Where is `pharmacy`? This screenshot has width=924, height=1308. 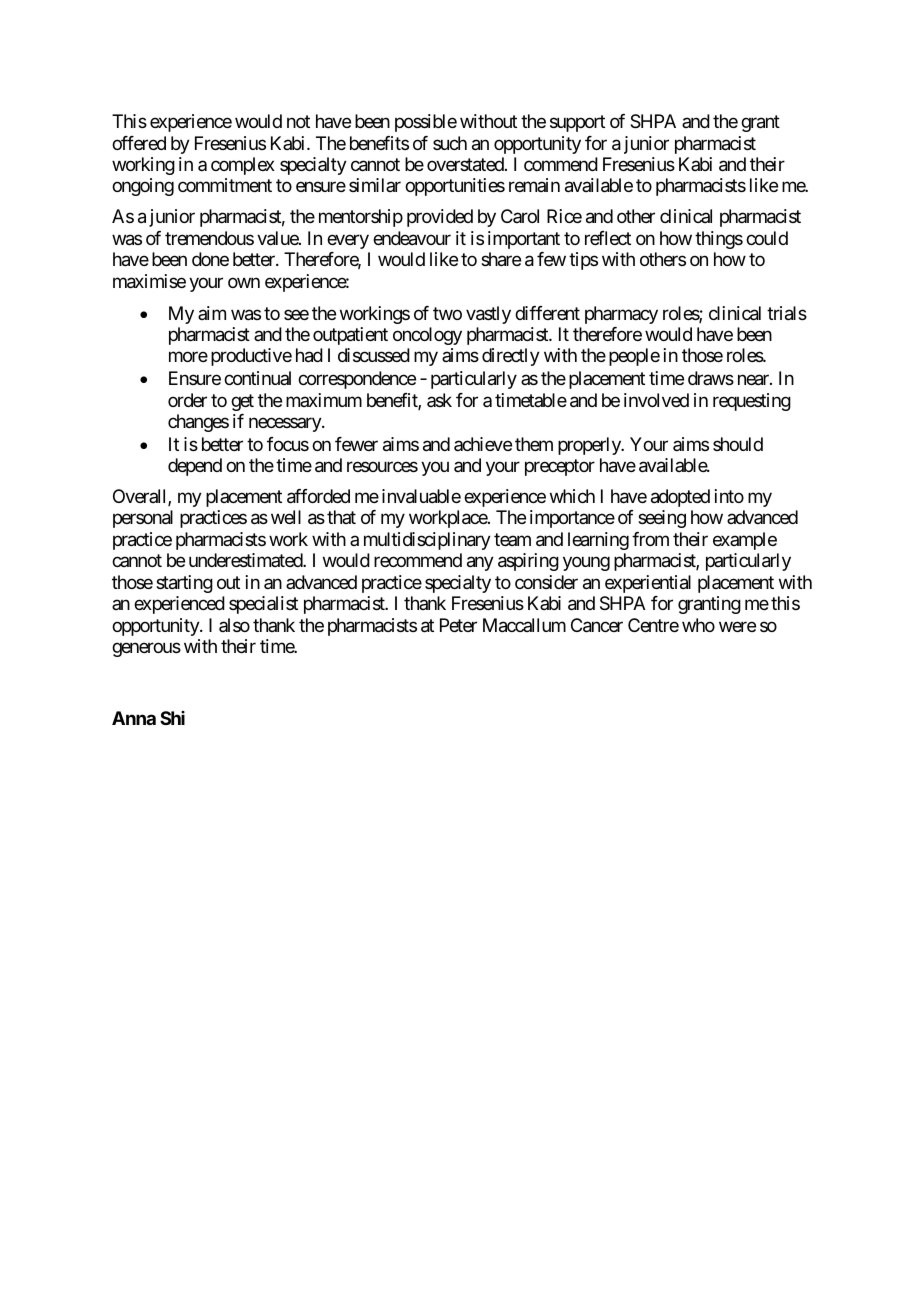
pharmacy is located at coordinates (621, 315).
